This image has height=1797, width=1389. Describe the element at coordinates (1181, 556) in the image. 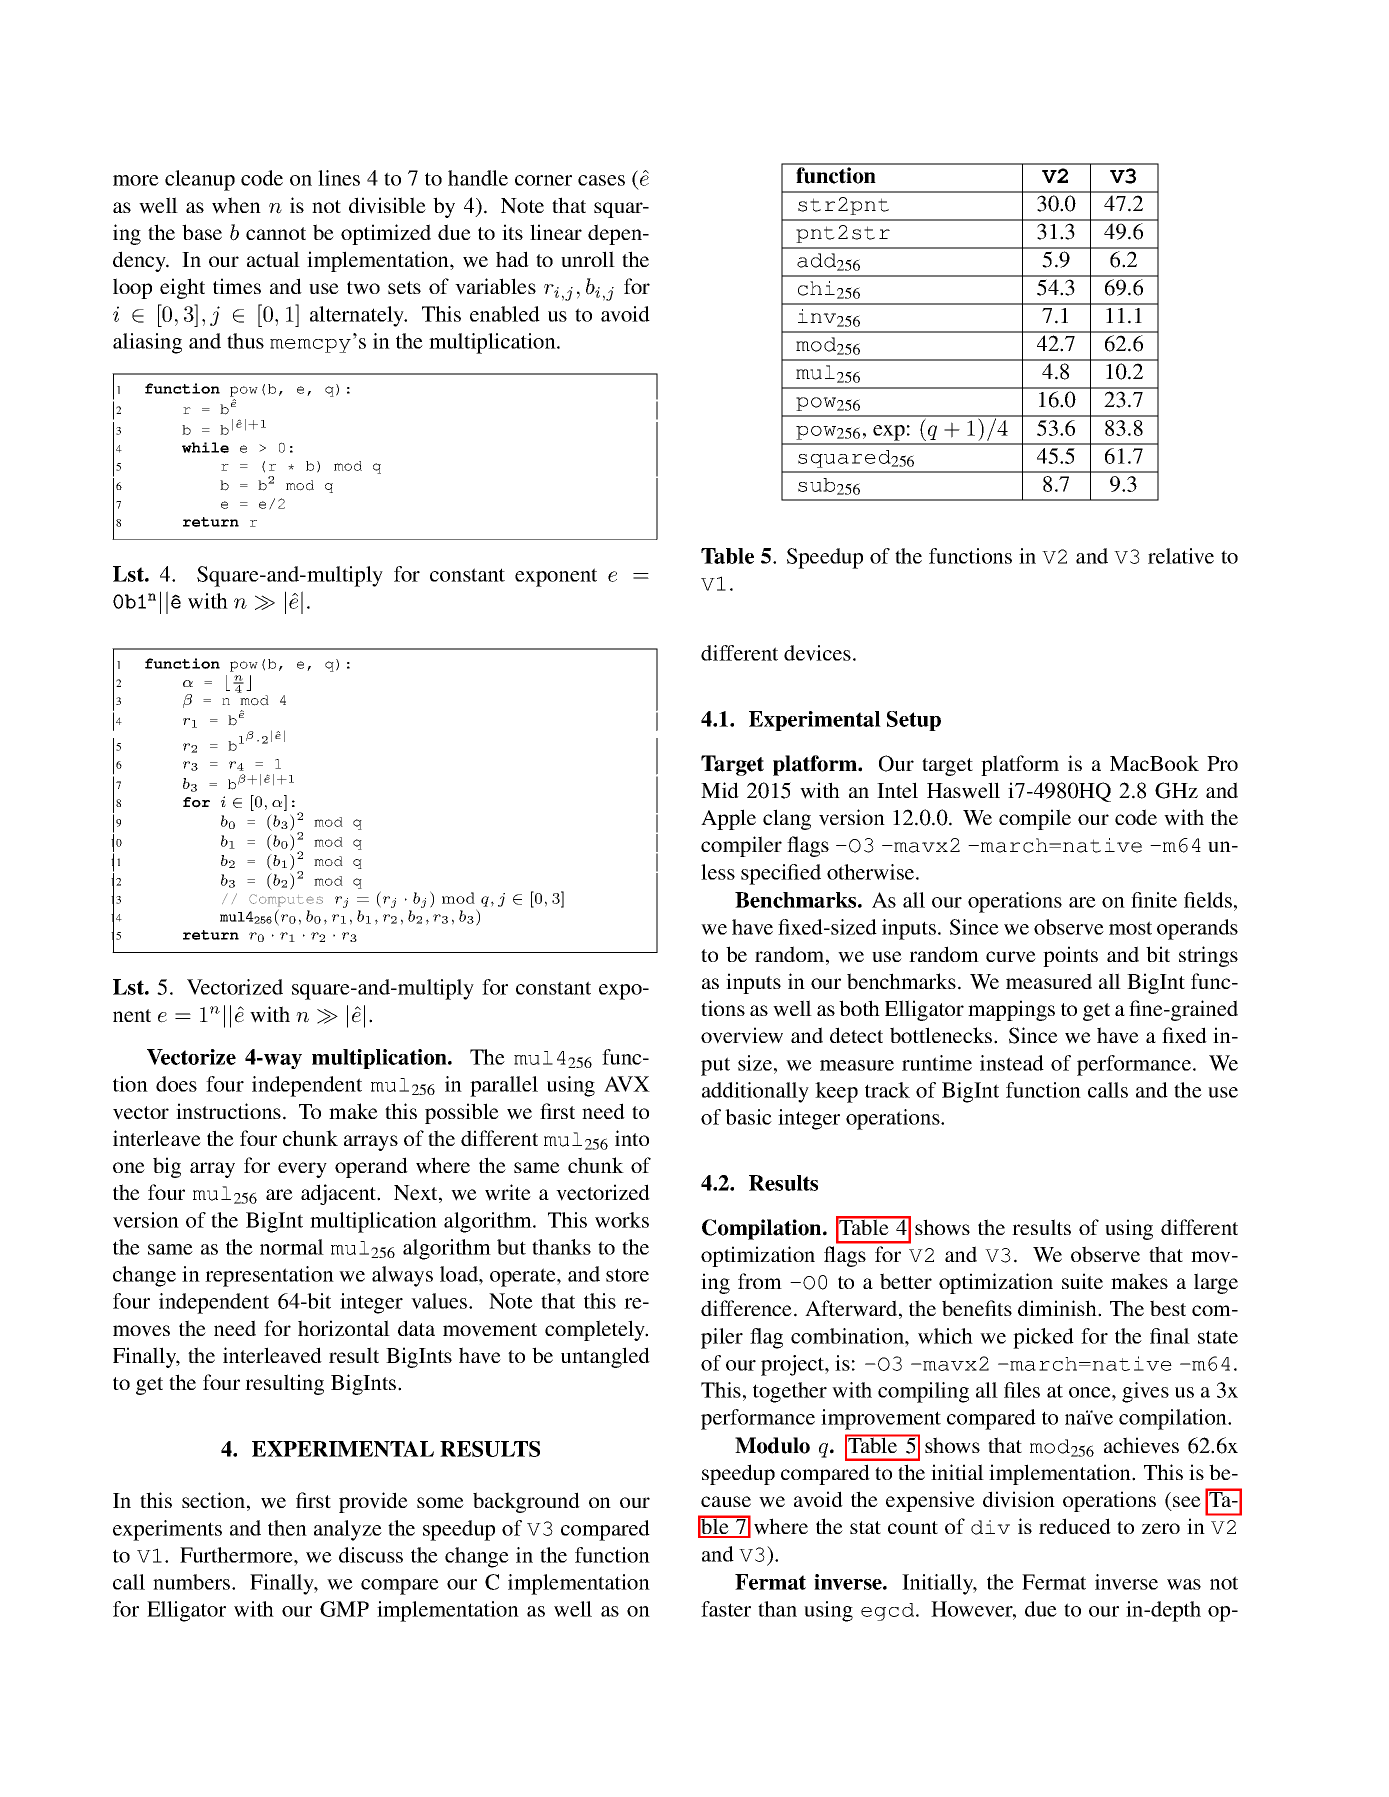

I see `relative` at that location.
